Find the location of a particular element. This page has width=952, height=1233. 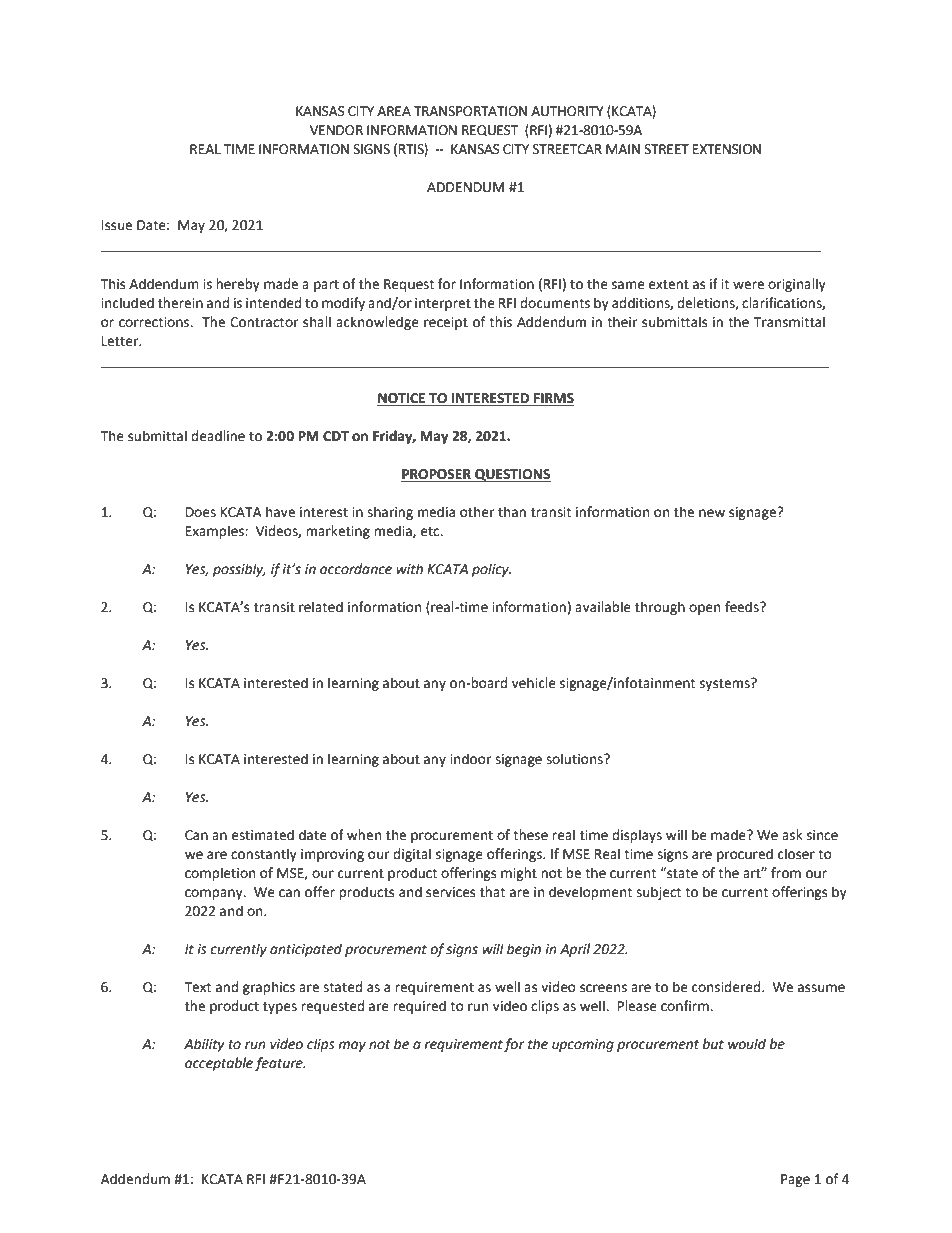

EXTENSION is located at coordinates (727, 149).
